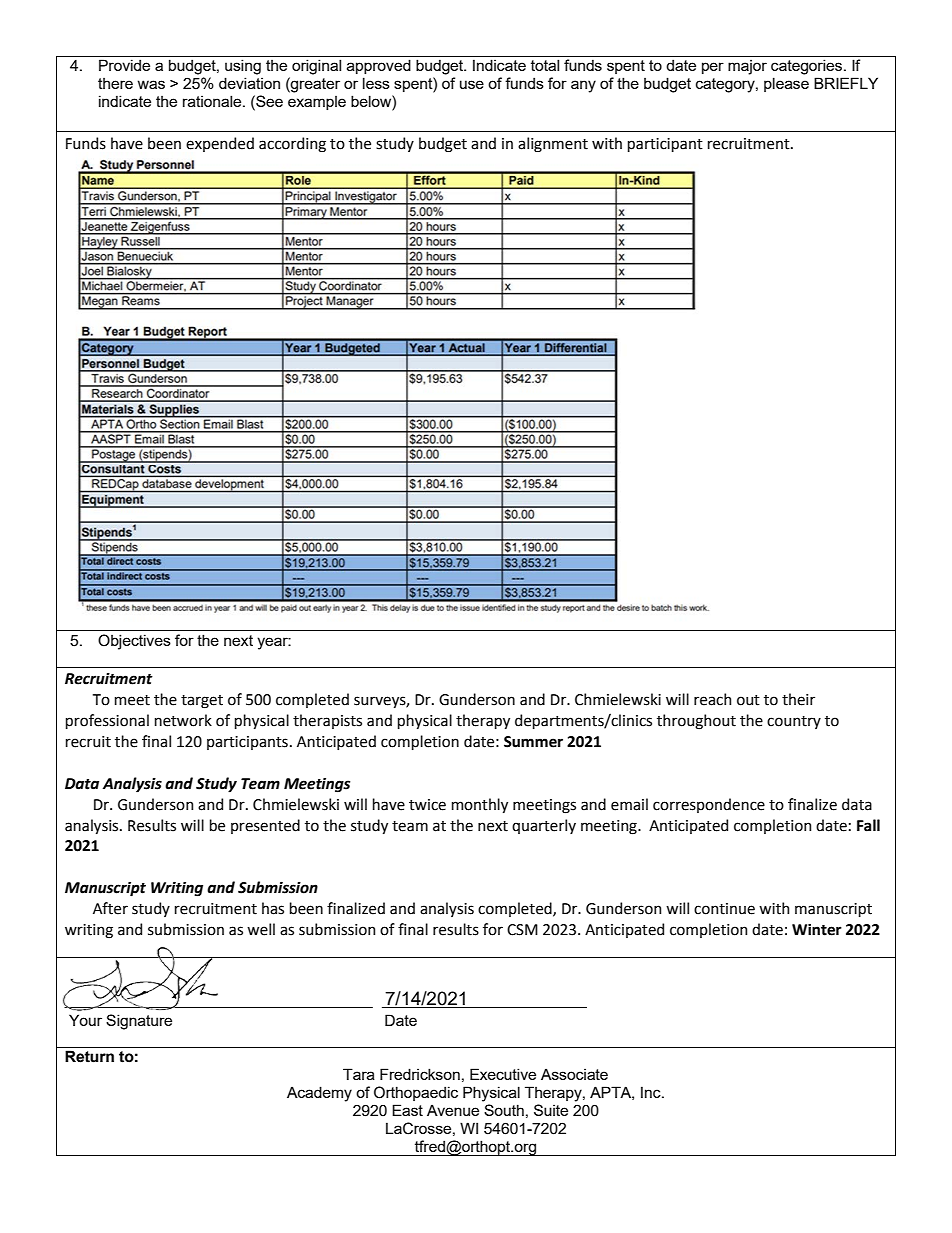  I want to click on Inc, so click(652, 1092).
